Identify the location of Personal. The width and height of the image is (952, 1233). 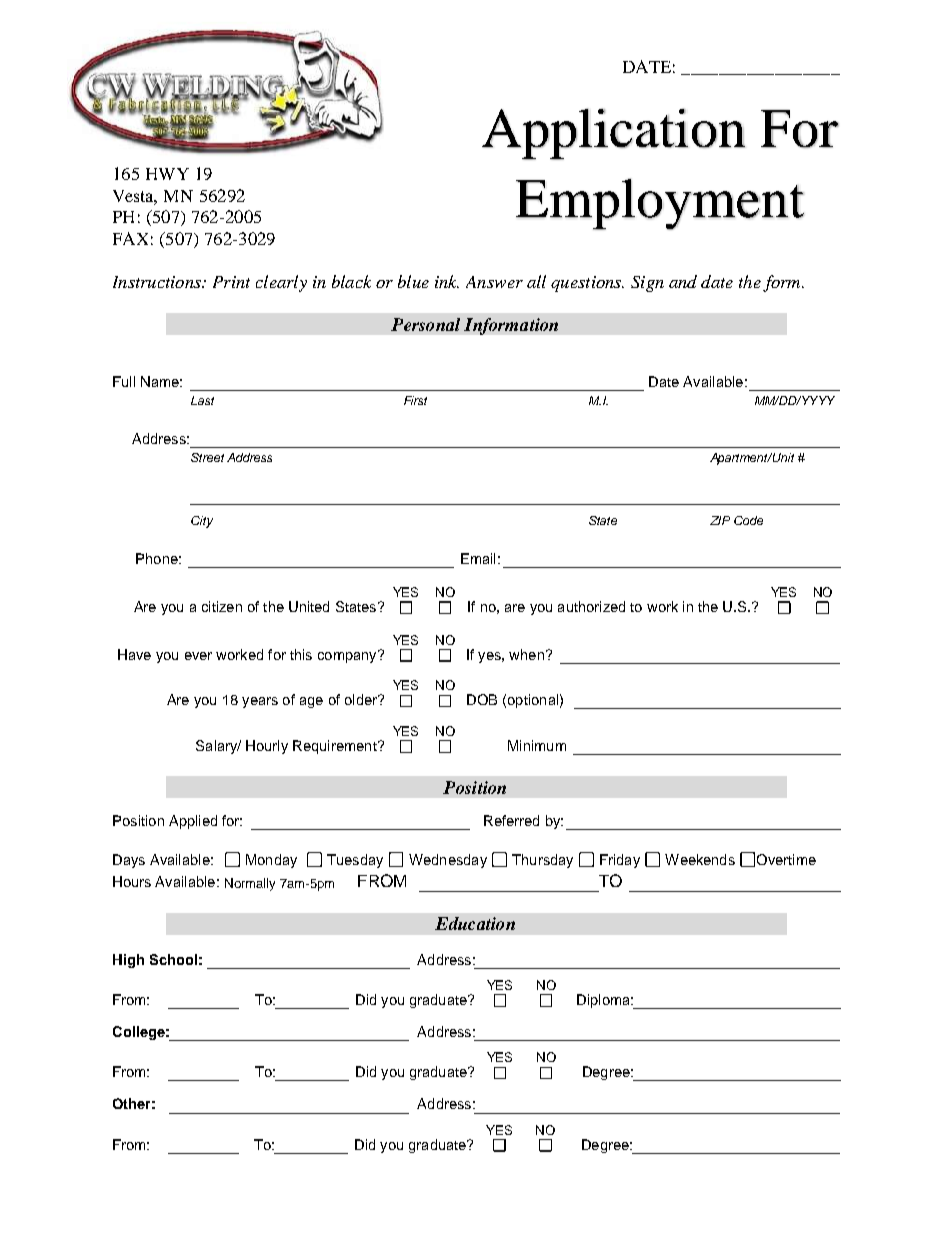
(425, 324).
